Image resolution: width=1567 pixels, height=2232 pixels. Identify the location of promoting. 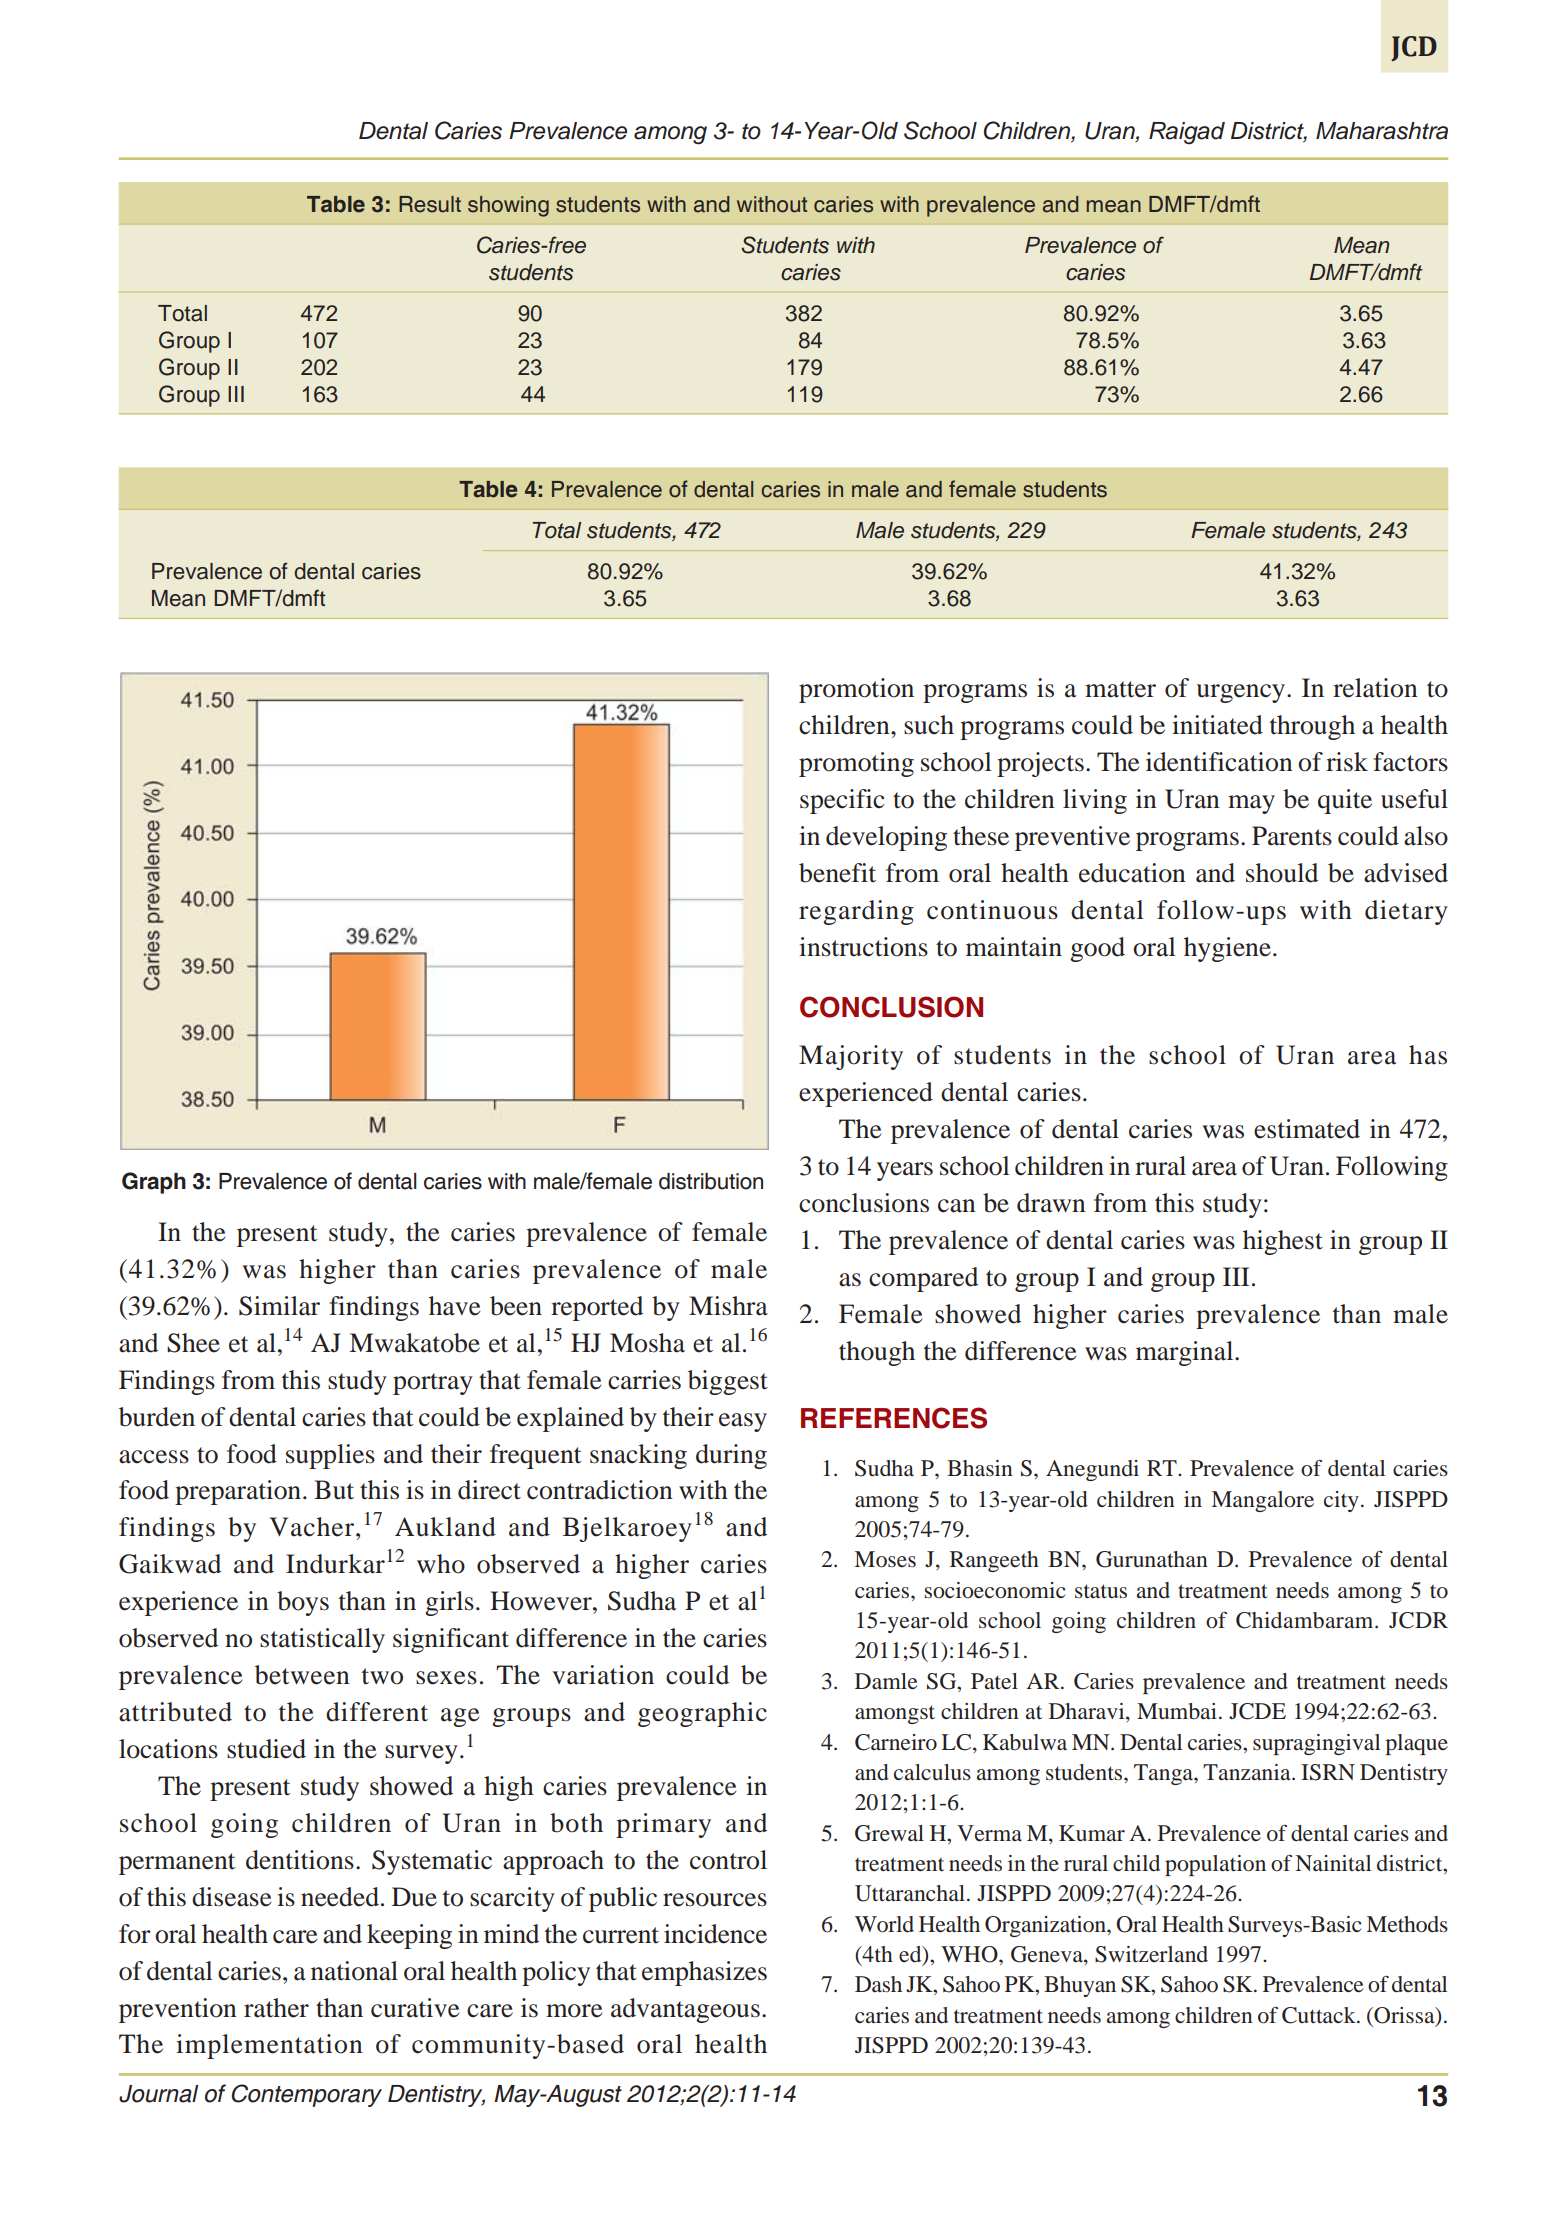
(856, 764).
